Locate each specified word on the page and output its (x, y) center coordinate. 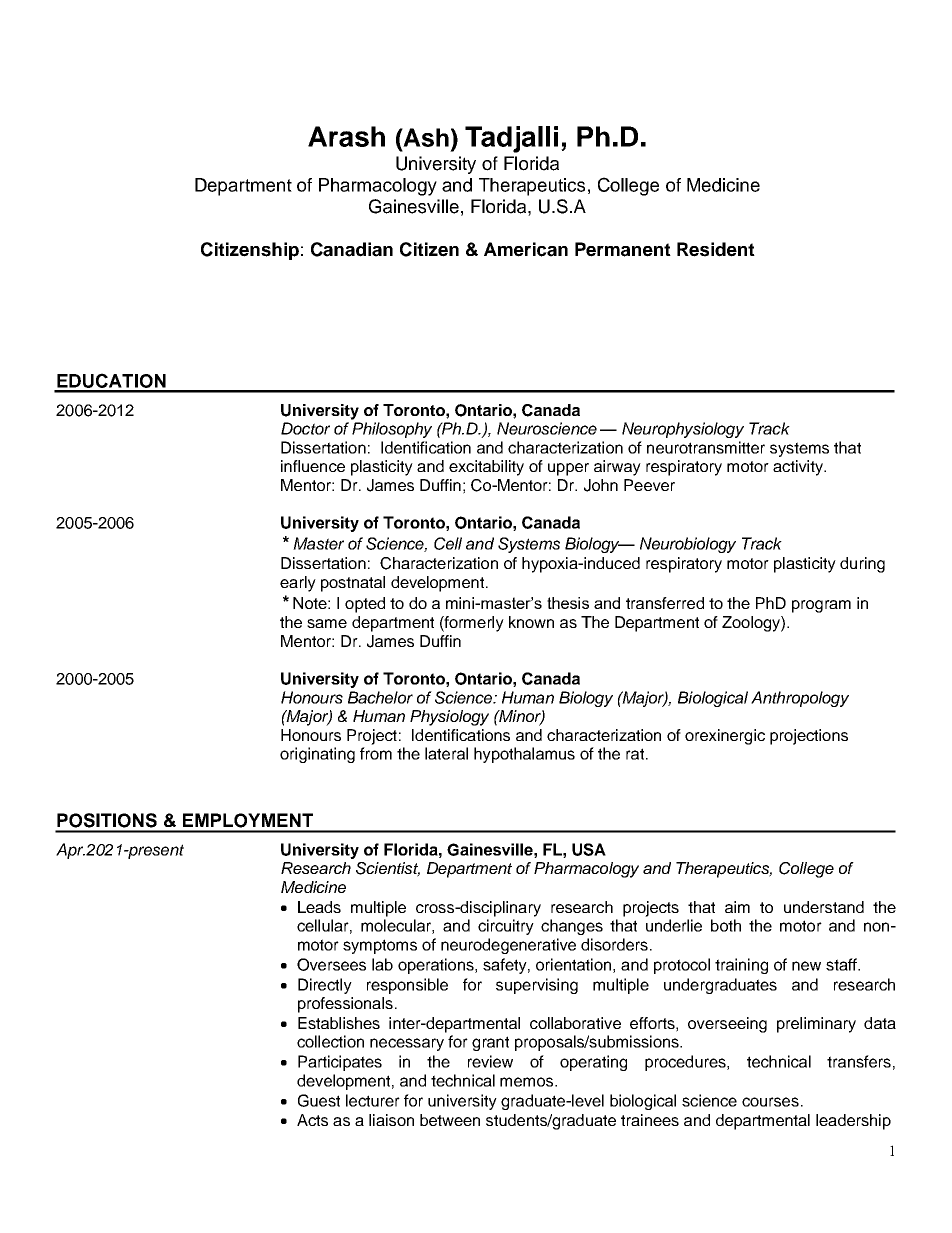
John (601, 485)
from (376, 753)
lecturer (373, 1100)
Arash (346, 136)
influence (313, 466)
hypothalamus (524, 755)
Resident (716, 249)
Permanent (623, 249)
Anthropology (800, 699)
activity (799, 468)
